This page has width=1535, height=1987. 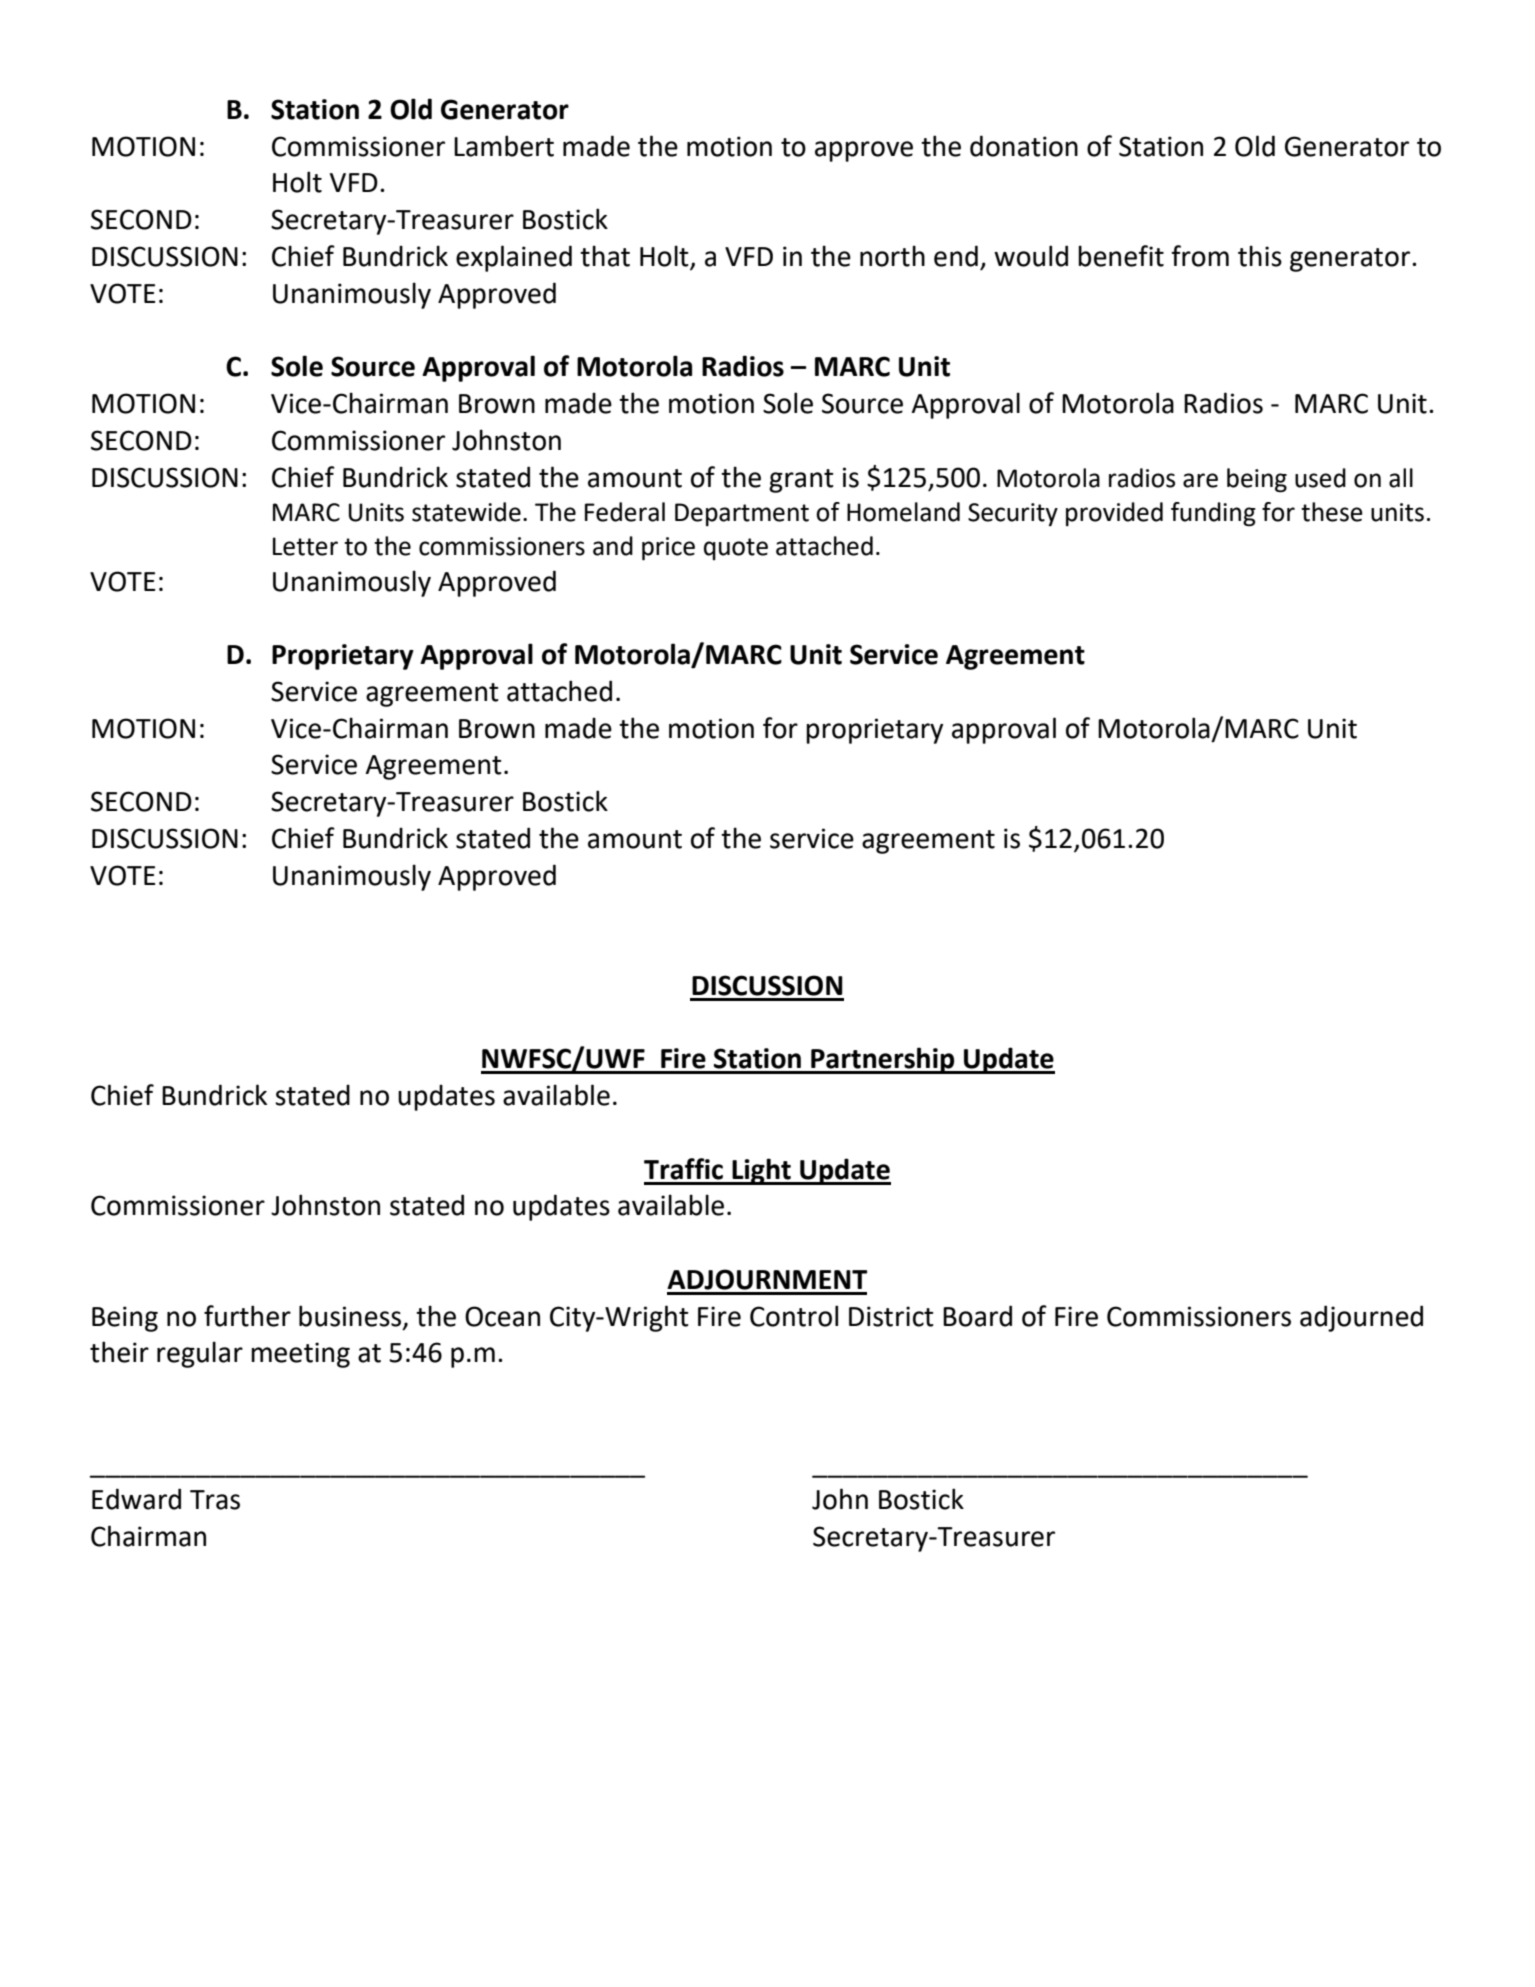 I want to click on Partnership, so click(x=883, y=1060).
